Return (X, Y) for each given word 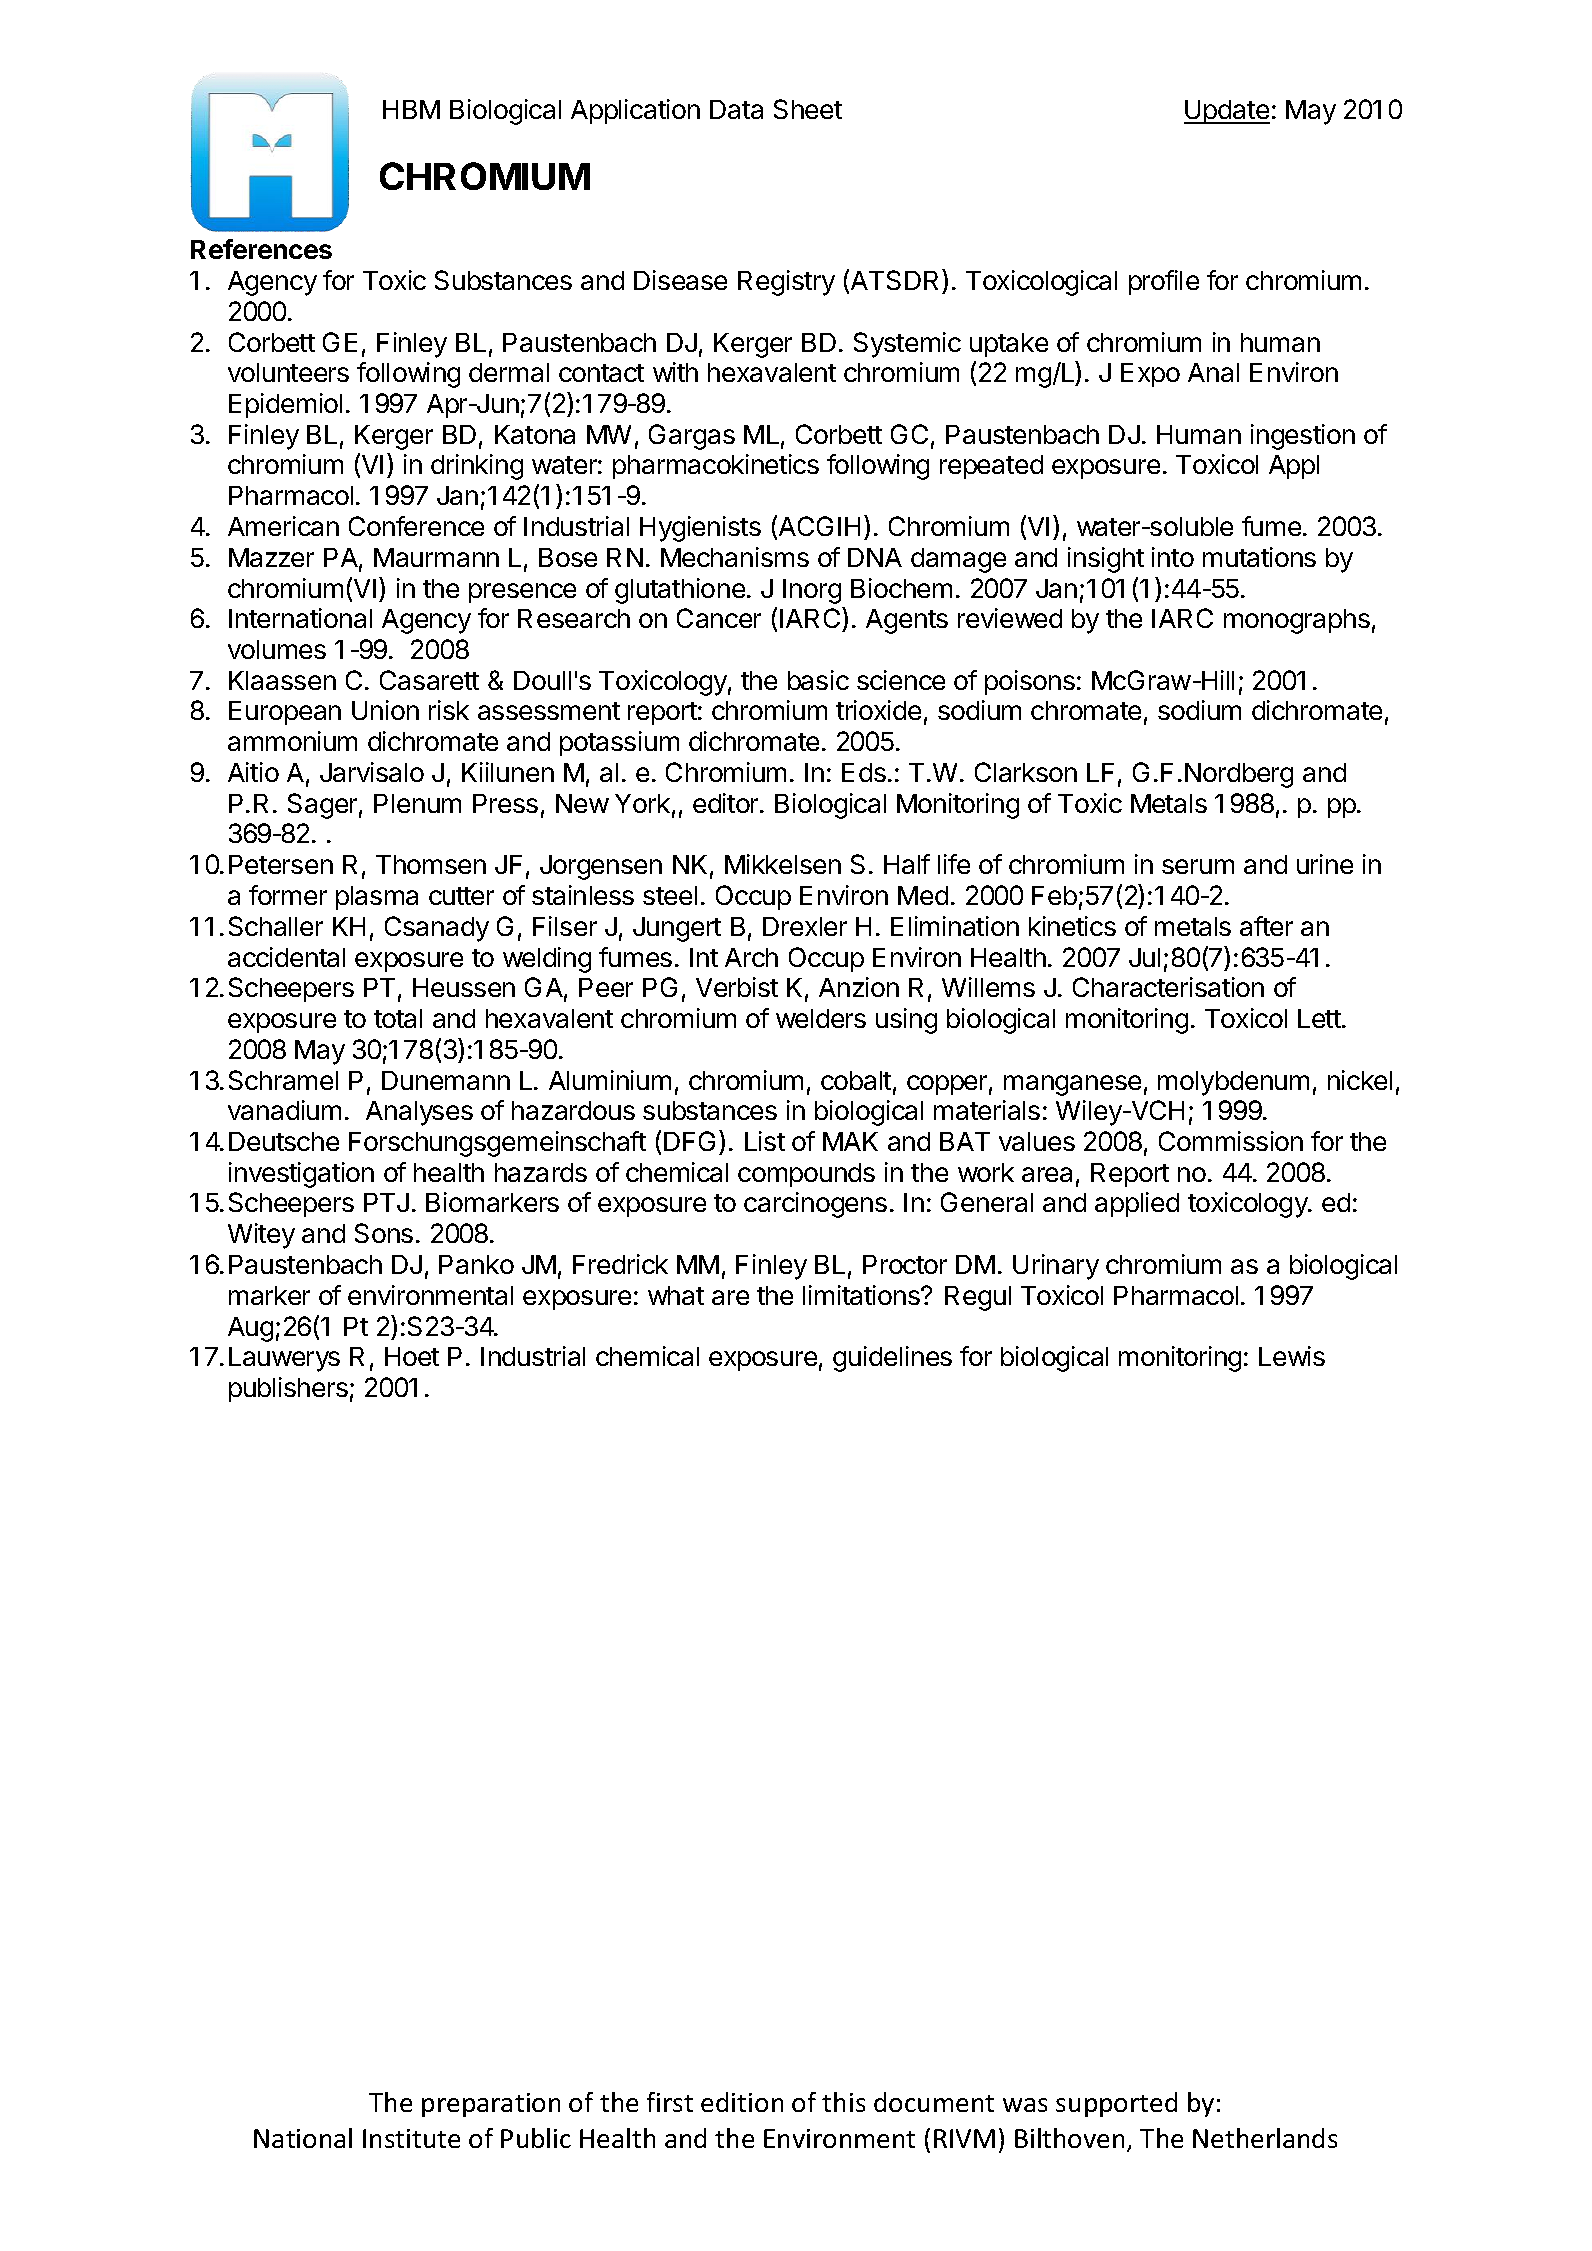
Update (1227, 112)
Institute (411, 2138)
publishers (288, 1389)
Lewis (1292, 1356)
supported (1116, 2104)
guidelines (892, 1359)
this (843, 2102)
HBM (411, 109)
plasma (377, 898)
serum (1198, 866)
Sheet (808, 109)
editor (727, 803)
